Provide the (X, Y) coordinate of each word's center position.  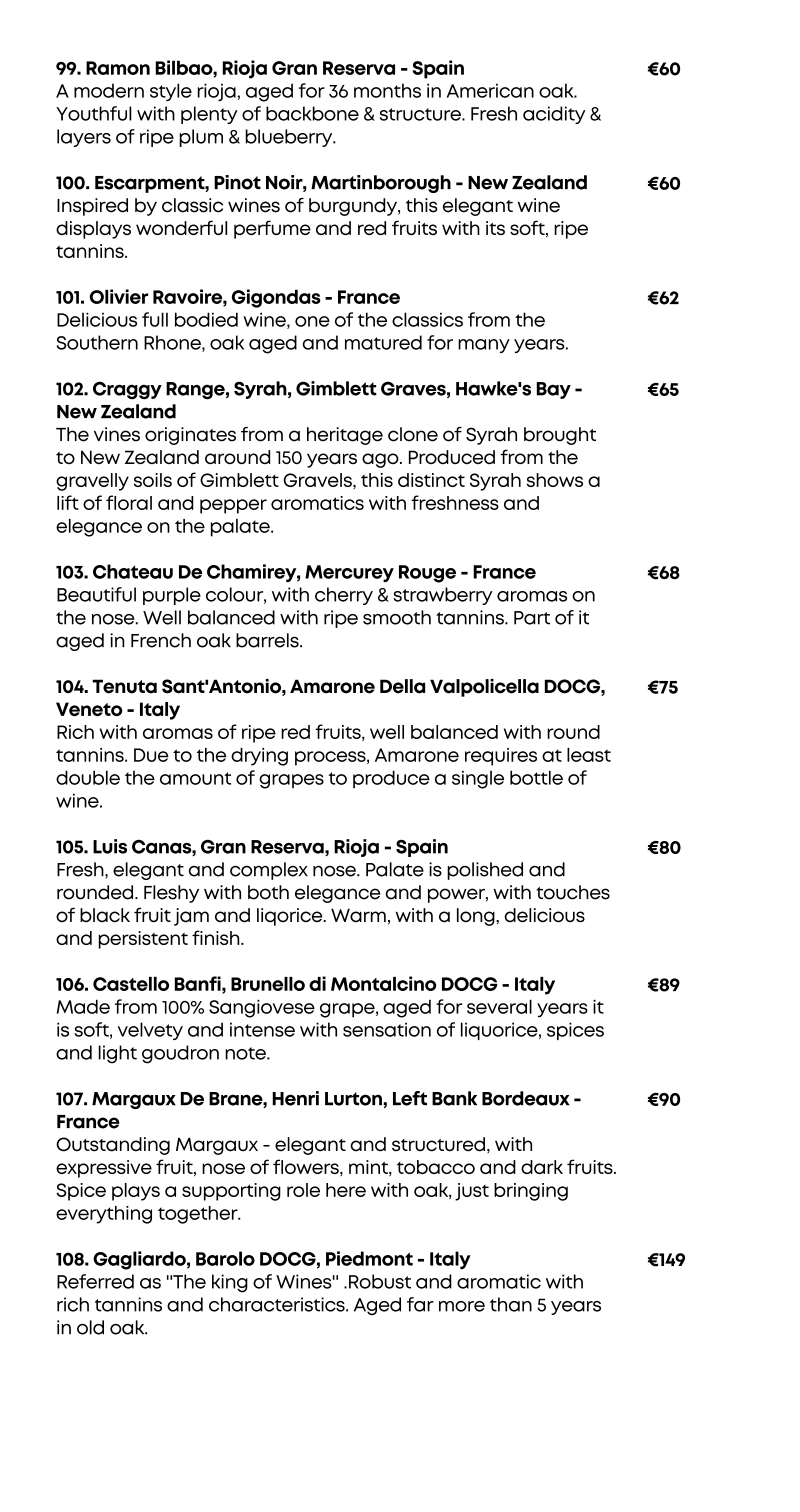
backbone (312, 113)
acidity (554, 115)
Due (151, 755)
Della (402, 686)
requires (501, 757)
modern (109, 90)
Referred (95, 1281)
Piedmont (369, 1258)
